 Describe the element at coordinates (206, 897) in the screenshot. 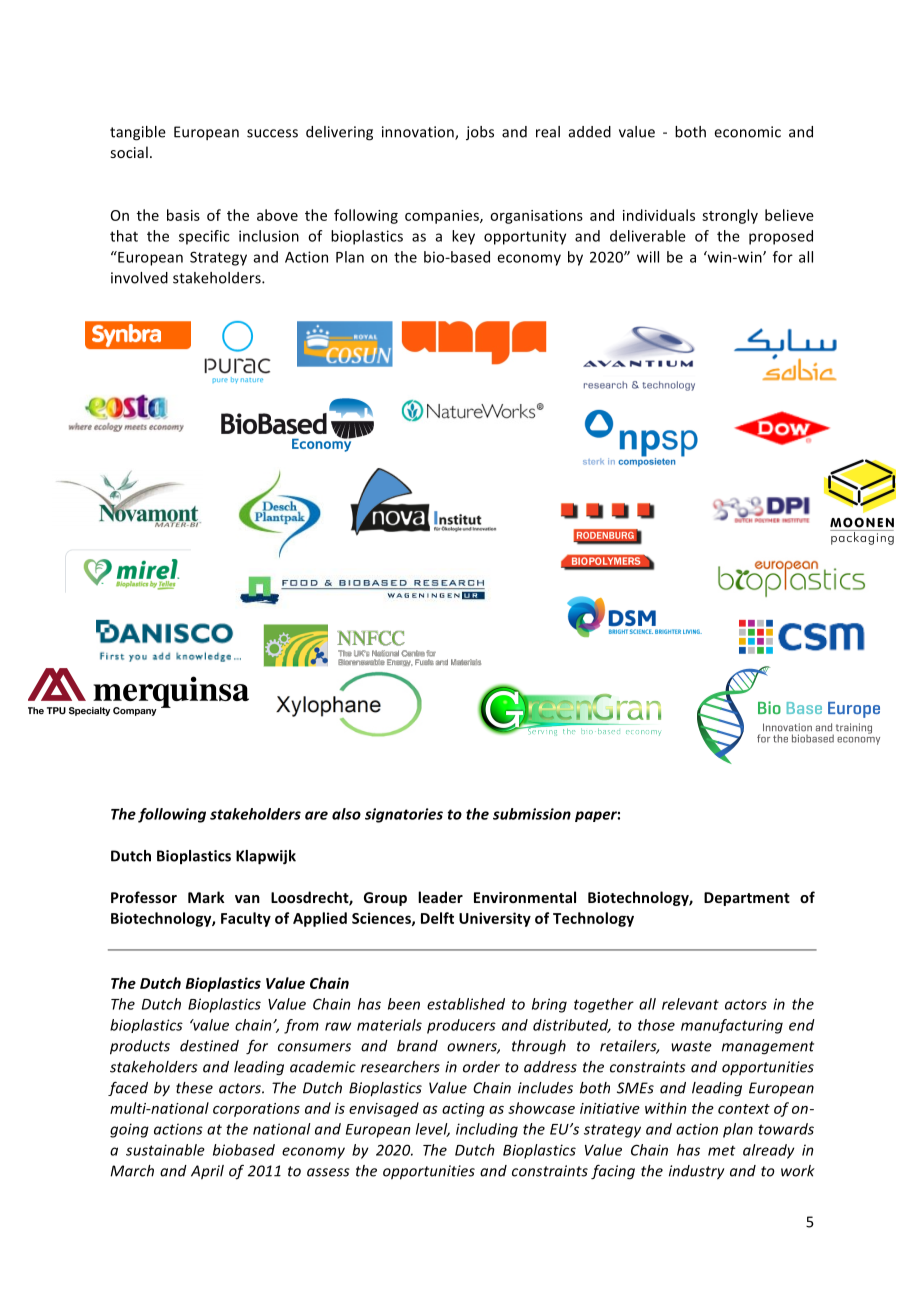

I see `Mark` at that location.
